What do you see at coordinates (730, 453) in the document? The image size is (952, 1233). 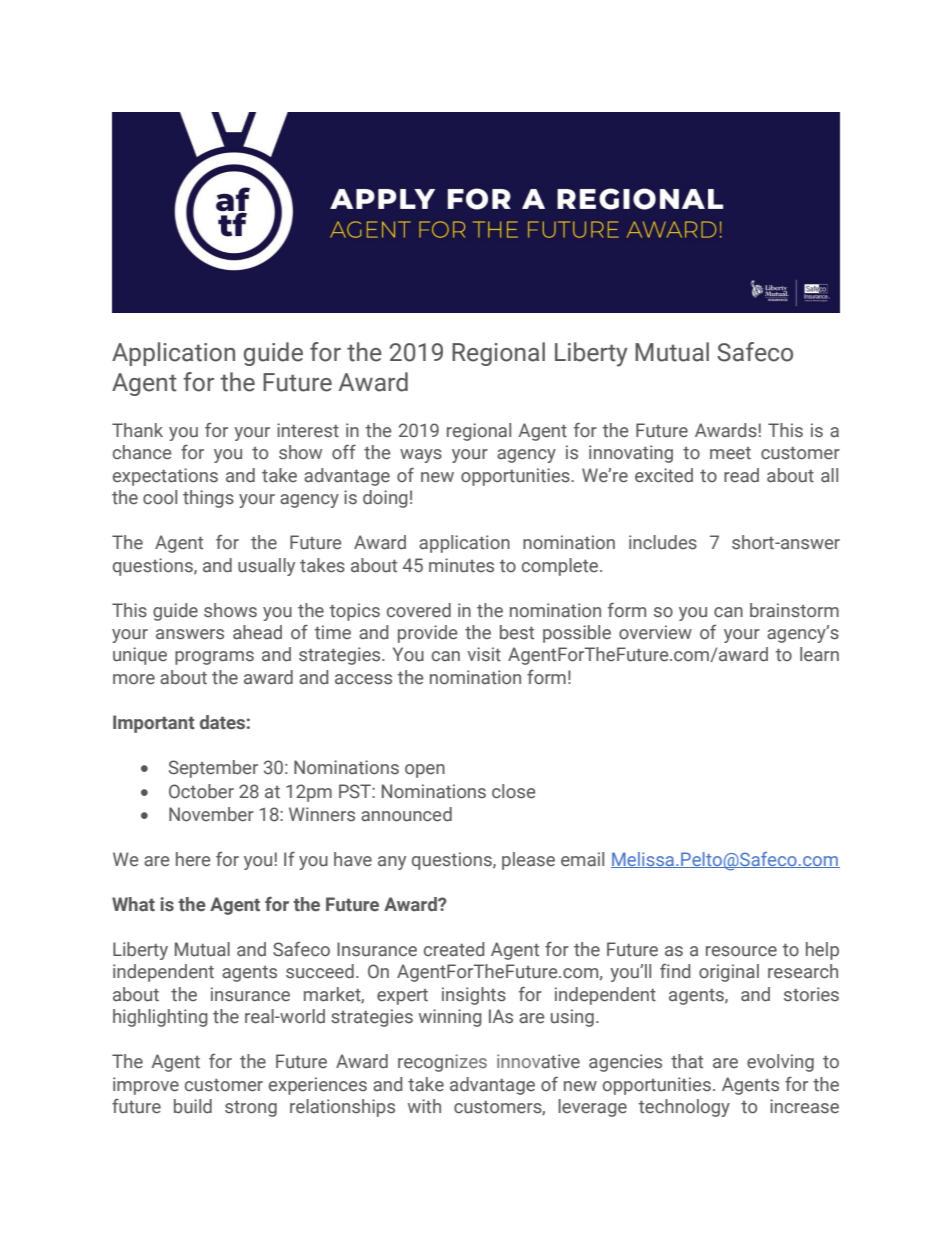 I see `meet` at bounding box center [730, 453].
